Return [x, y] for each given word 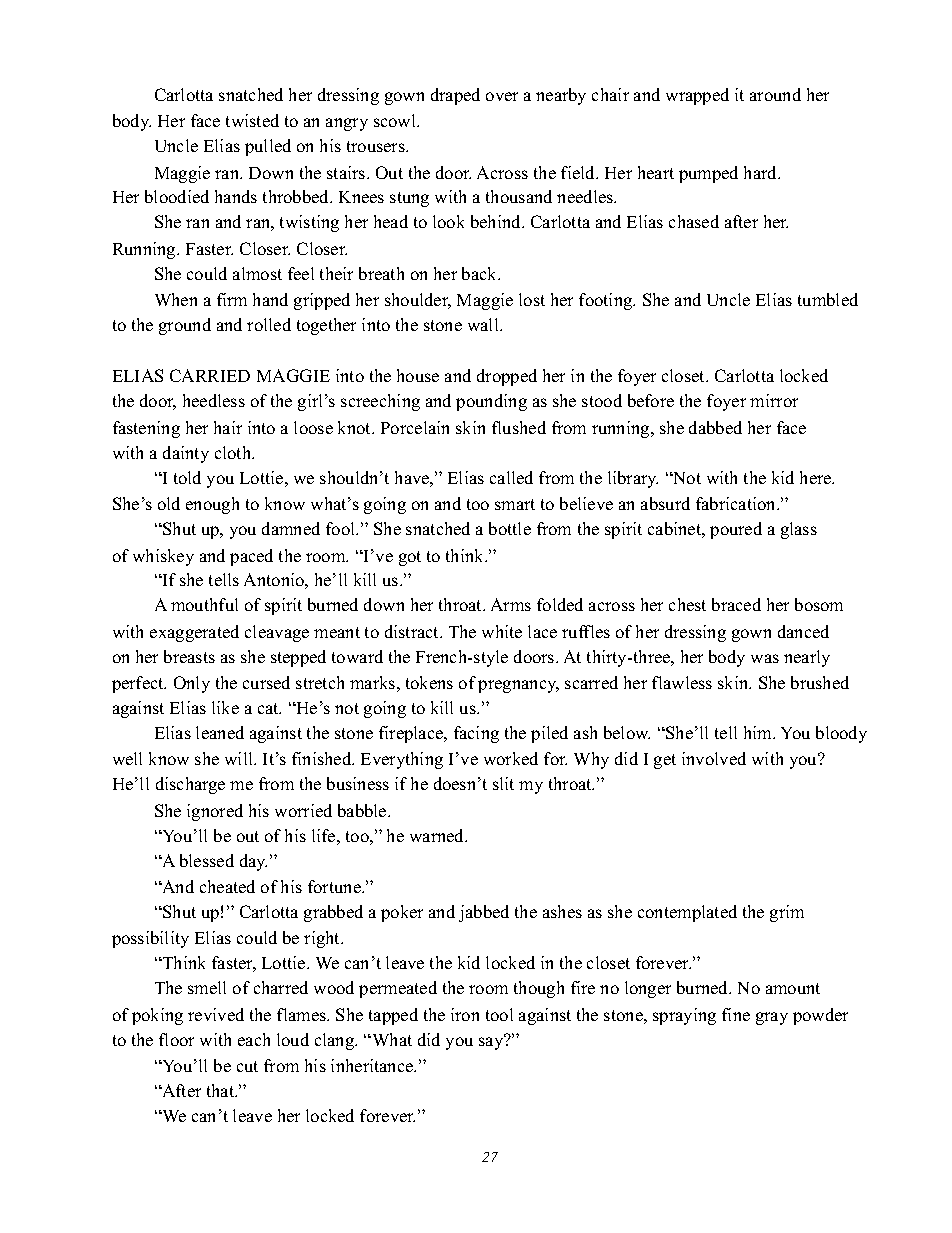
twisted [252, 120]
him [759, 732]
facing [476, 734]
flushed [519, 427]
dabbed [715, 427]
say [492, 1042]
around [775, 94]
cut [247, 1066]
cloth [234, 452]
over [502, 96]
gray [772, 1018]
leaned [220, 732]
